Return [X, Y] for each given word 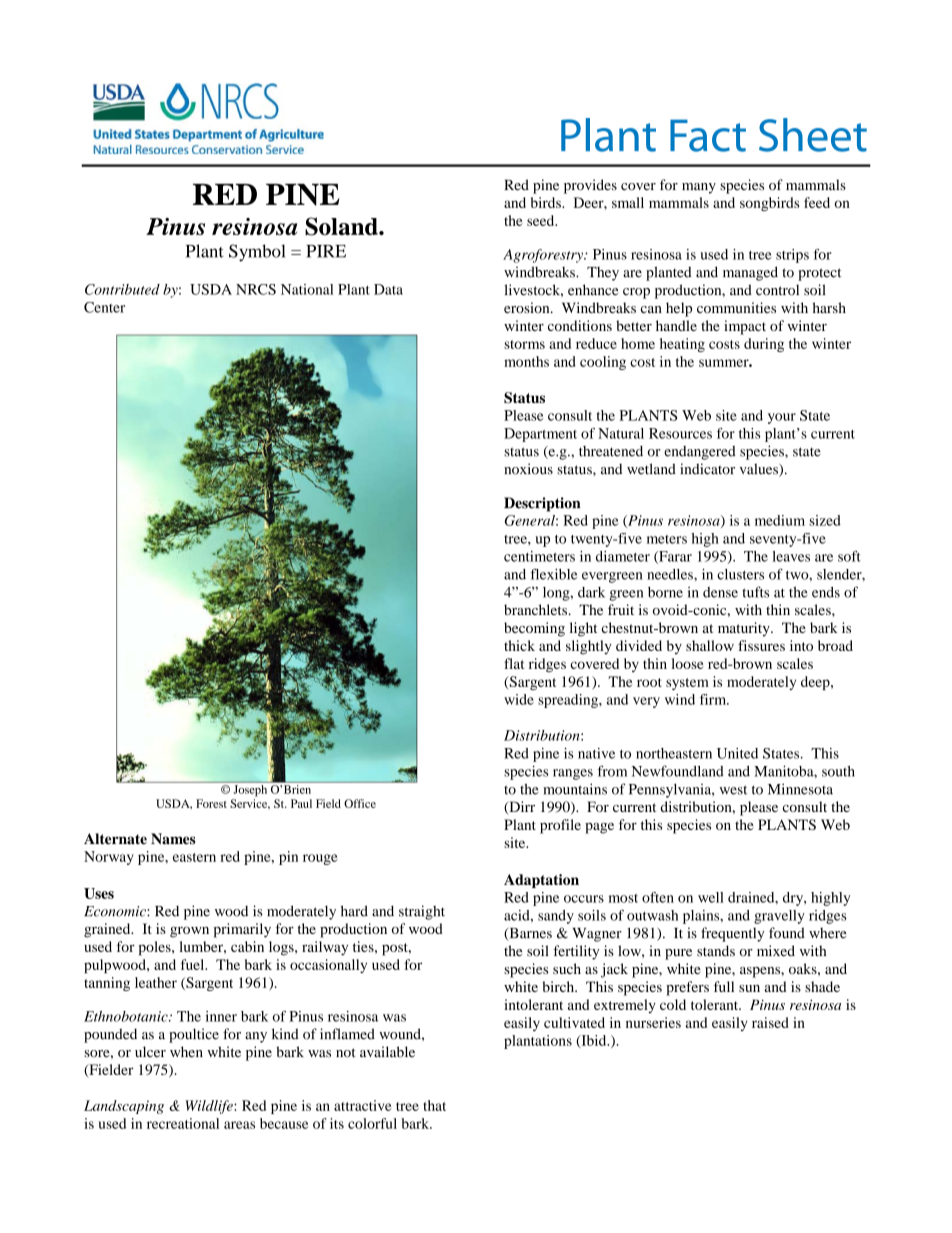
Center [104, 307]
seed [542, 220]
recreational [183, 1123]
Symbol [257, 253]
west [733, 790]
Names [173, 839]
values [760, 470]
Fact [708, 135]
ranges [573, 774]
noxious [528, 469]
